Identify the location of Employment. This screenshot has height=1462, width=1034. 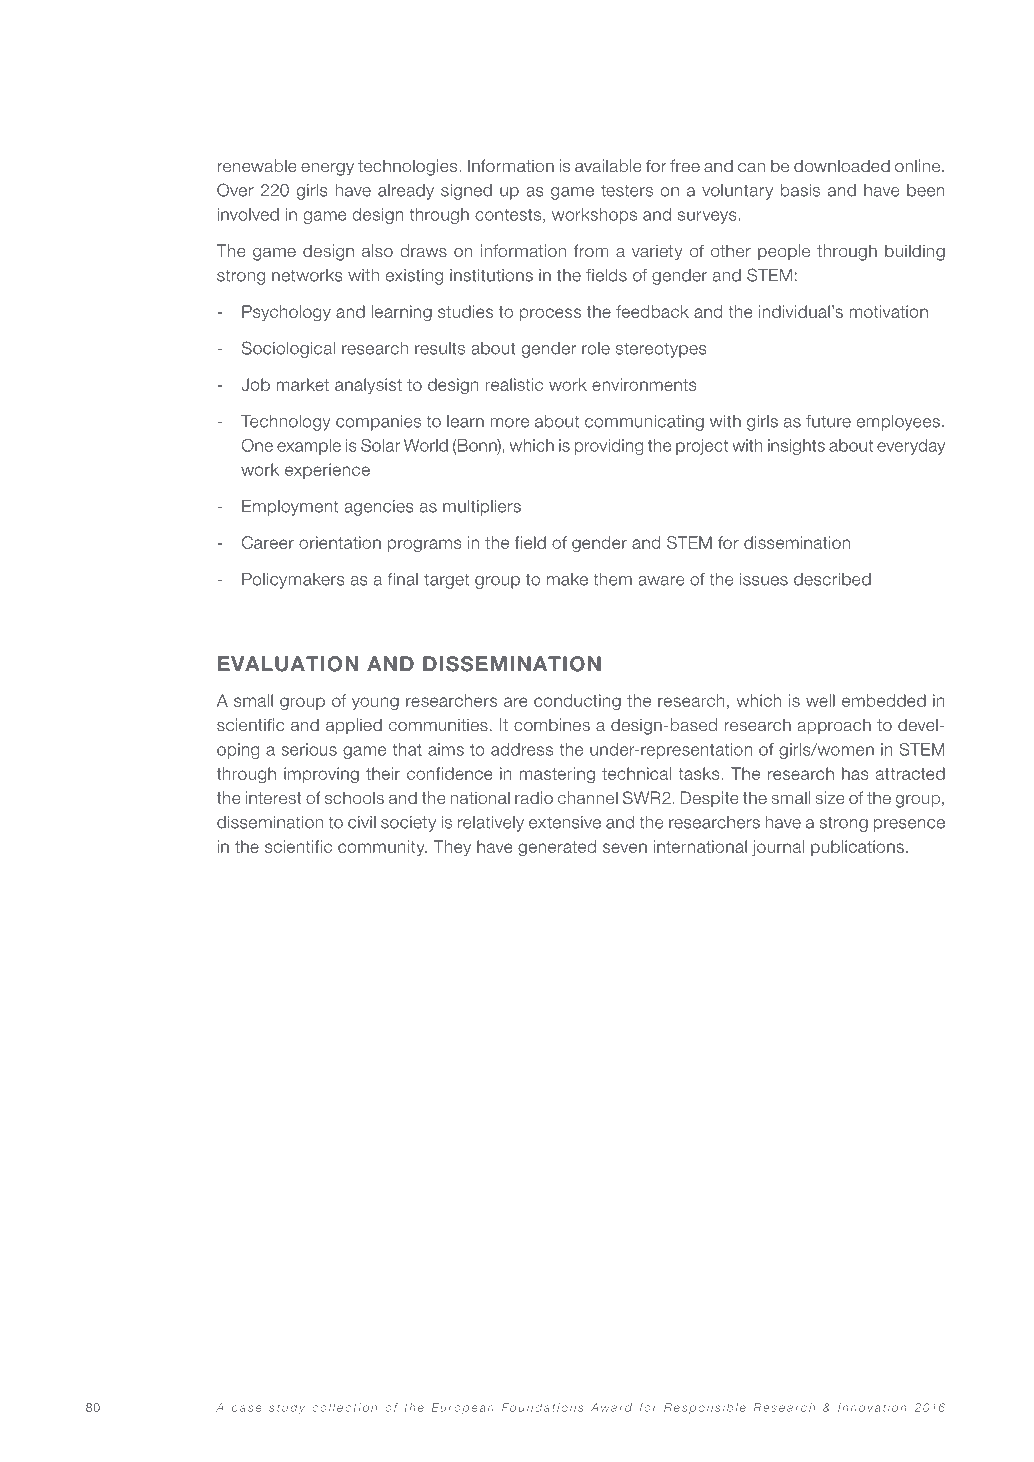
(290, 508).
